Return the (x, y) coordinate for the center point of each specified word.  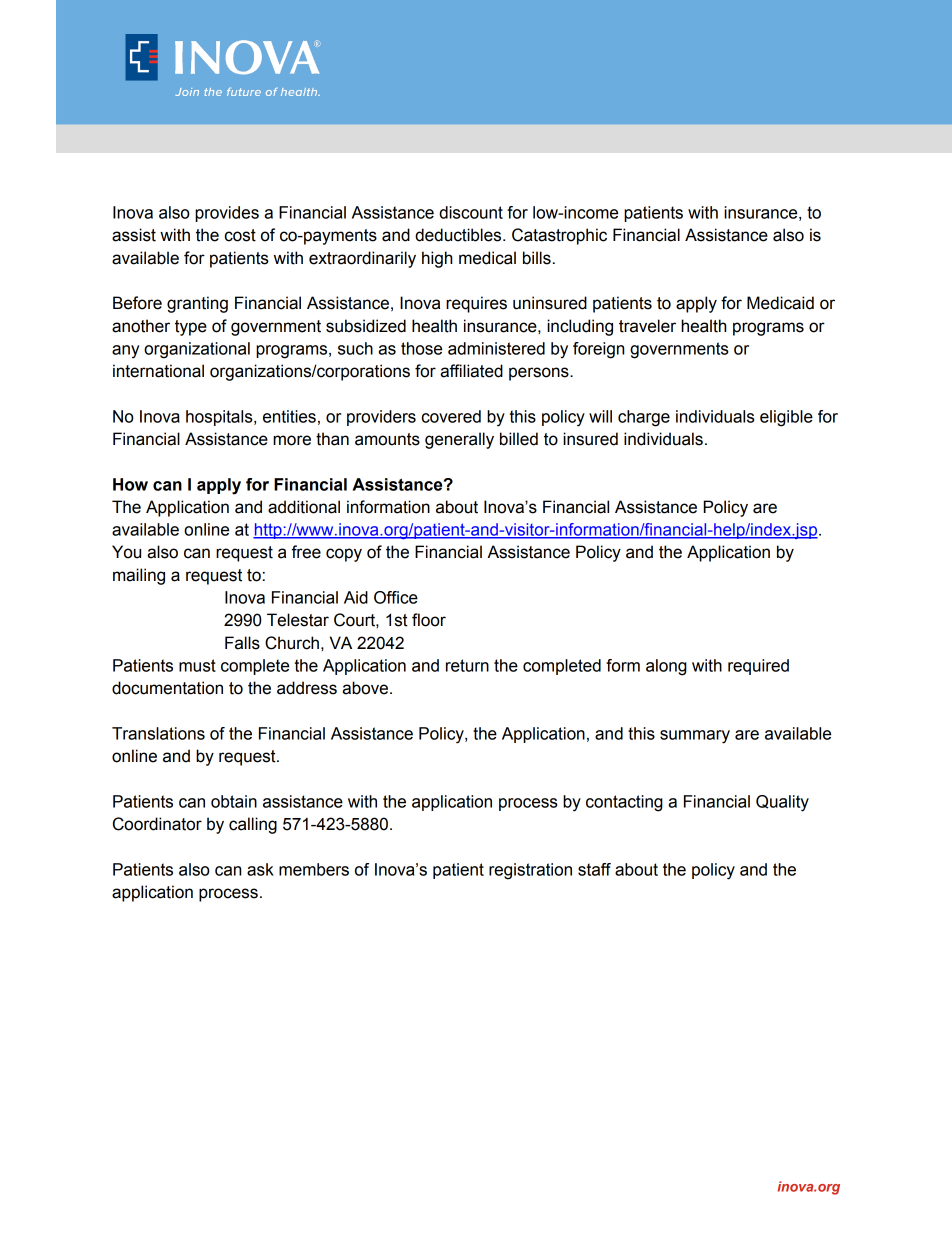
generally (459, 440)
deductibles (459, 235)
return (467, 665)
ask (260, 869)
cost (240, 235)
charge (644, 418)
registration (530, 871)
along (666, 667)
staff (594, 869)
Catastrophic (559, 236)
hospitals (220, 418)
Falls (242, 643)
